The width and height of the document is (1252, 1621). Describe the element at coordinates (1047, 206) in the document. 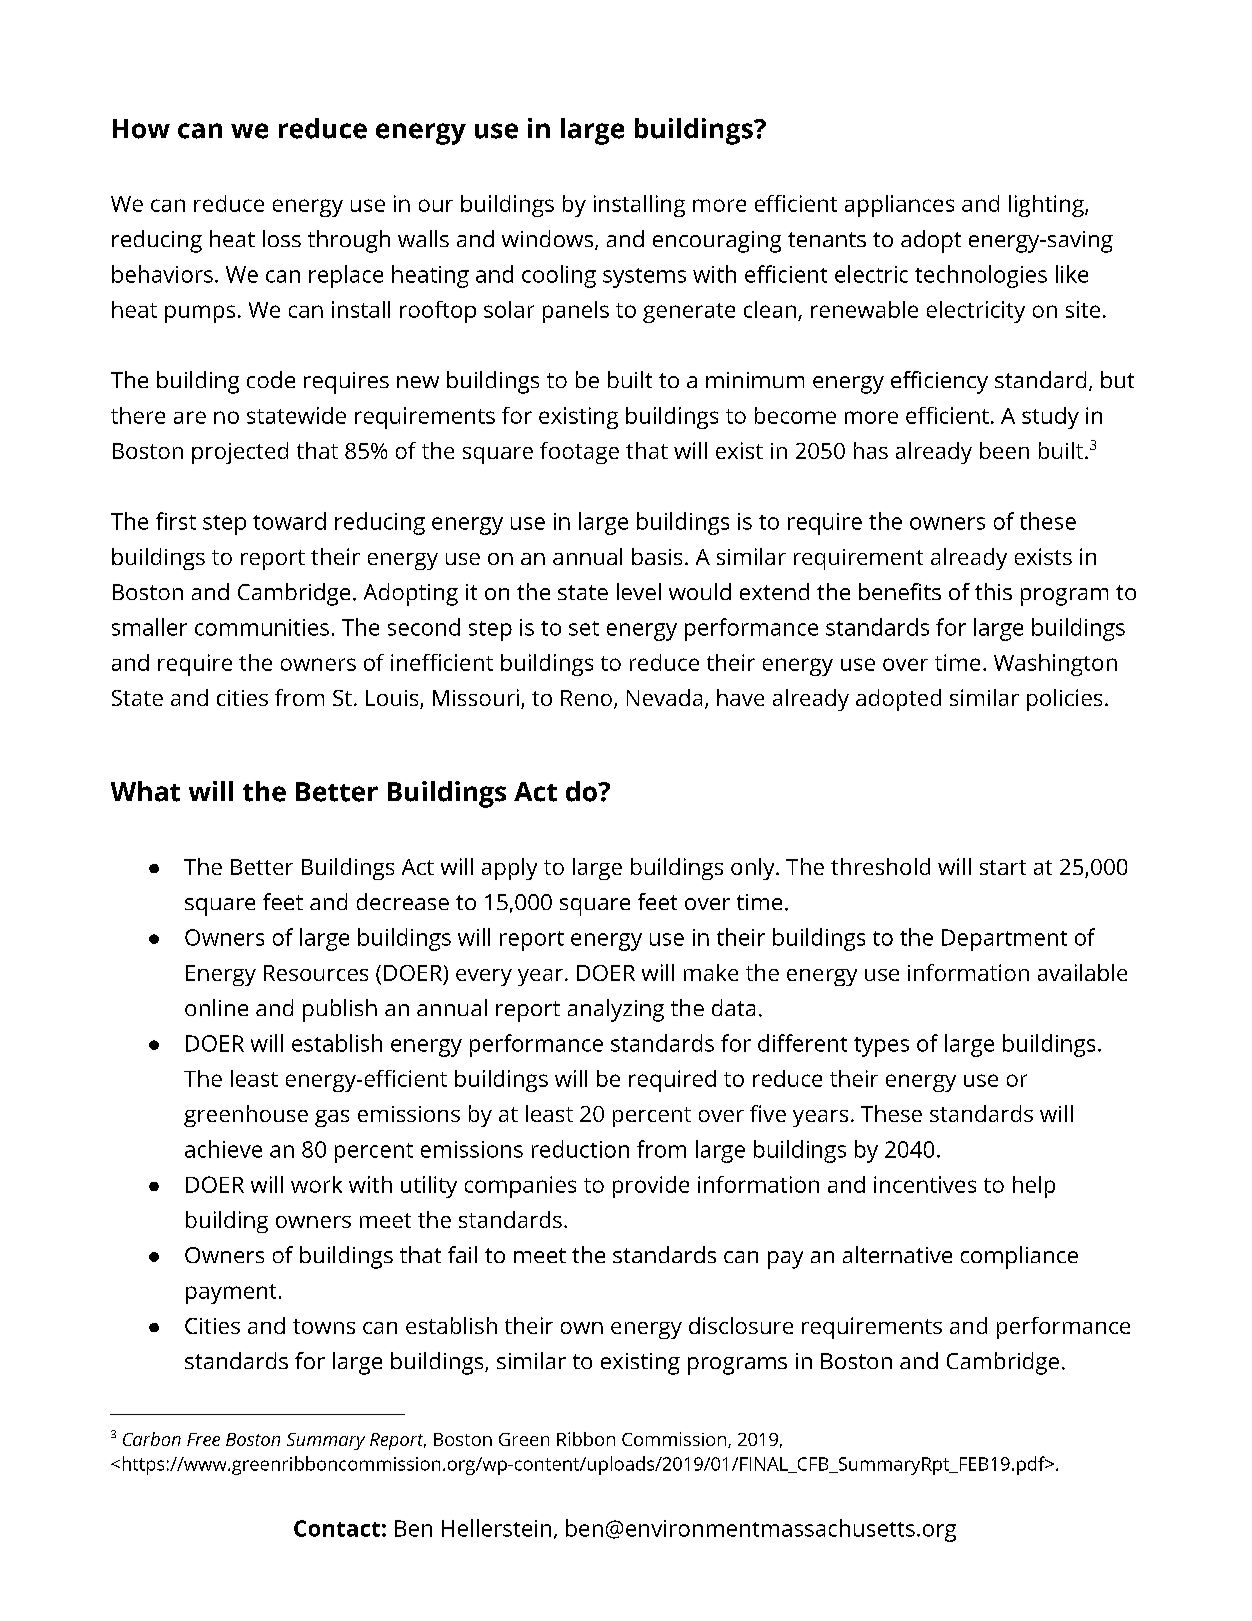

I see `lighting` at that location.
